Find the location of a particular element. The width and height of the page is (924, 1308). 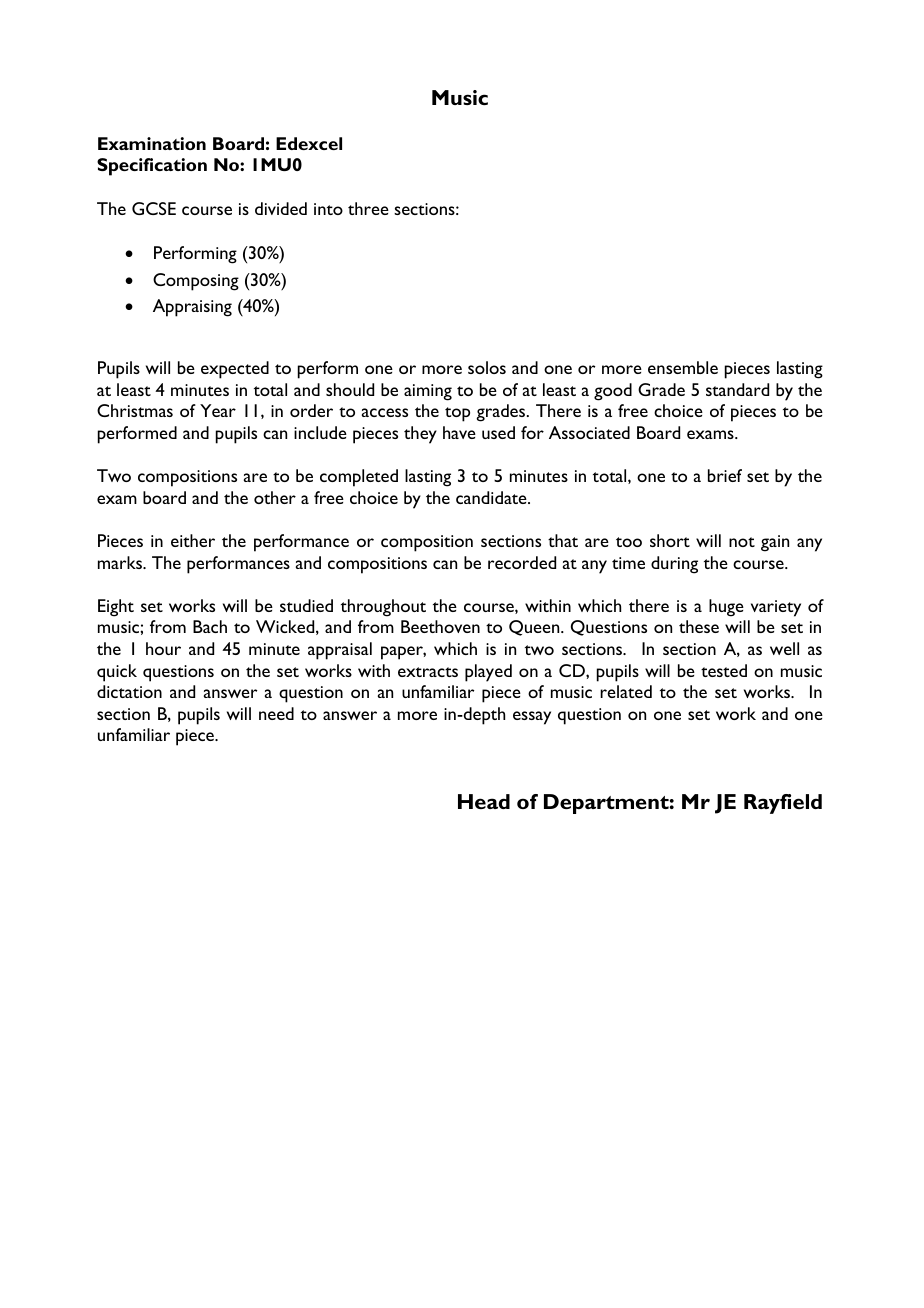

candidate is located at coordinates (492, 497).
